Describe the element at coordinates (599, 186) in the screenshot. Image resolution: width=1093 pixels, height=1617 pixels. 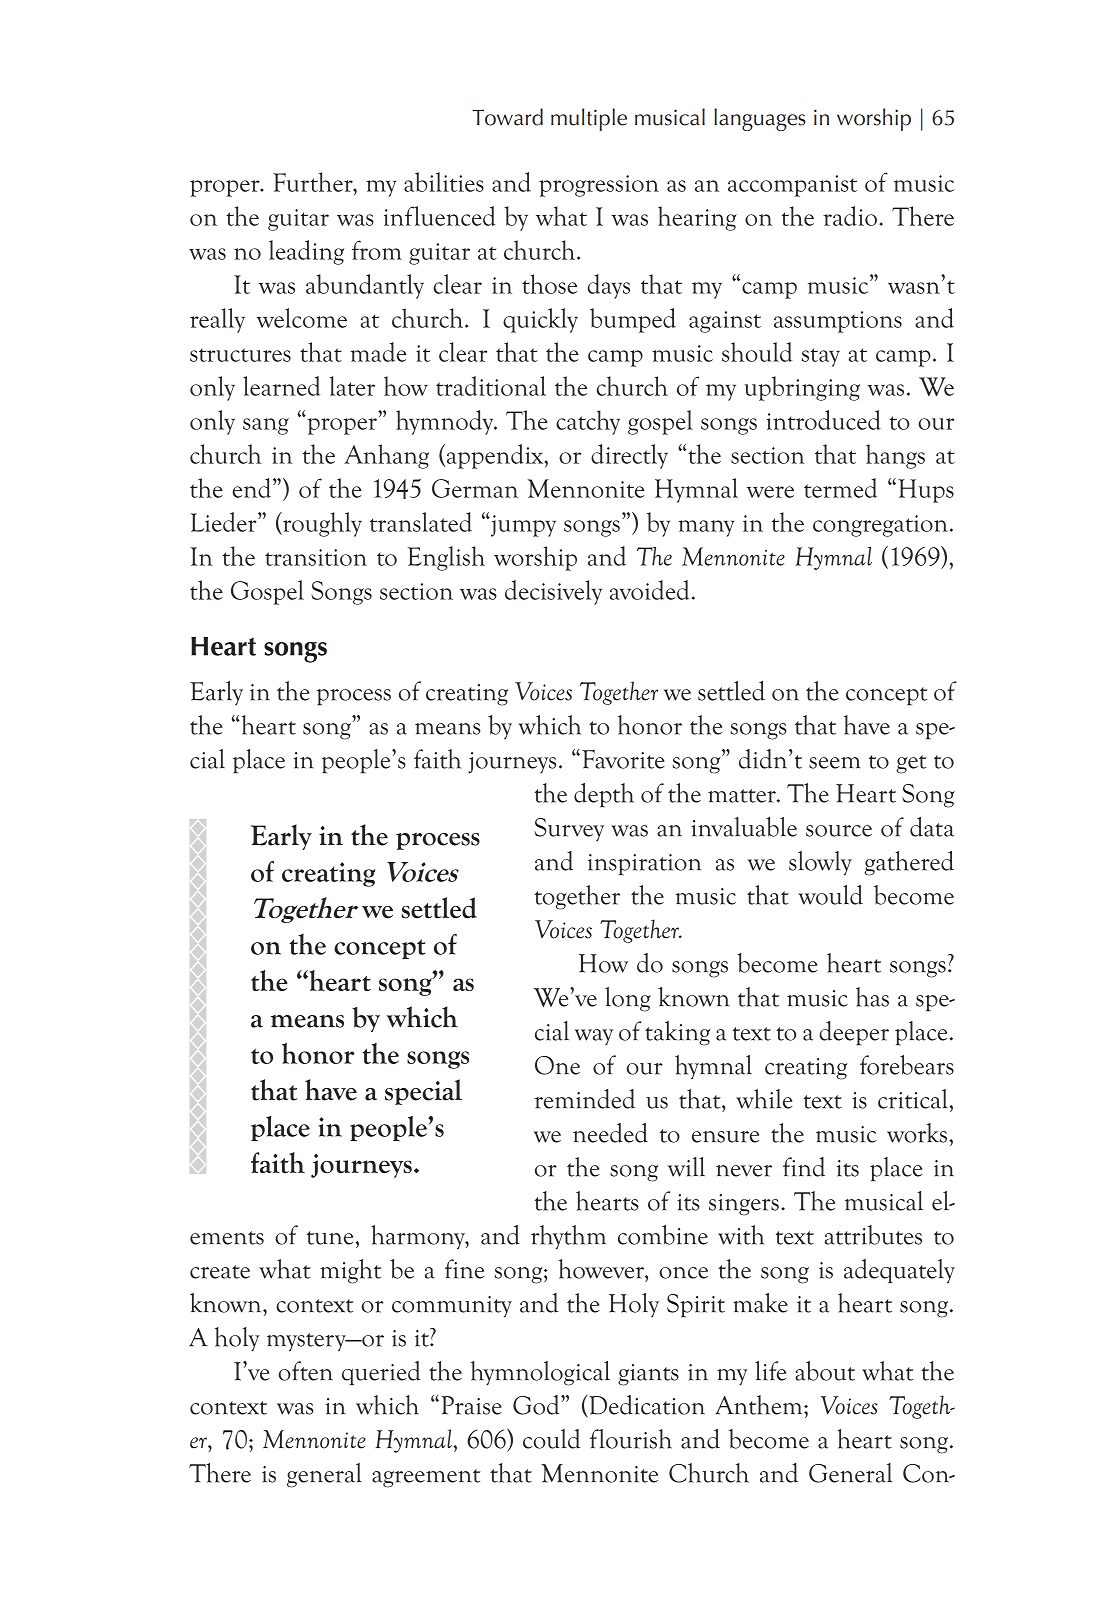
I see `progression` at that location.
